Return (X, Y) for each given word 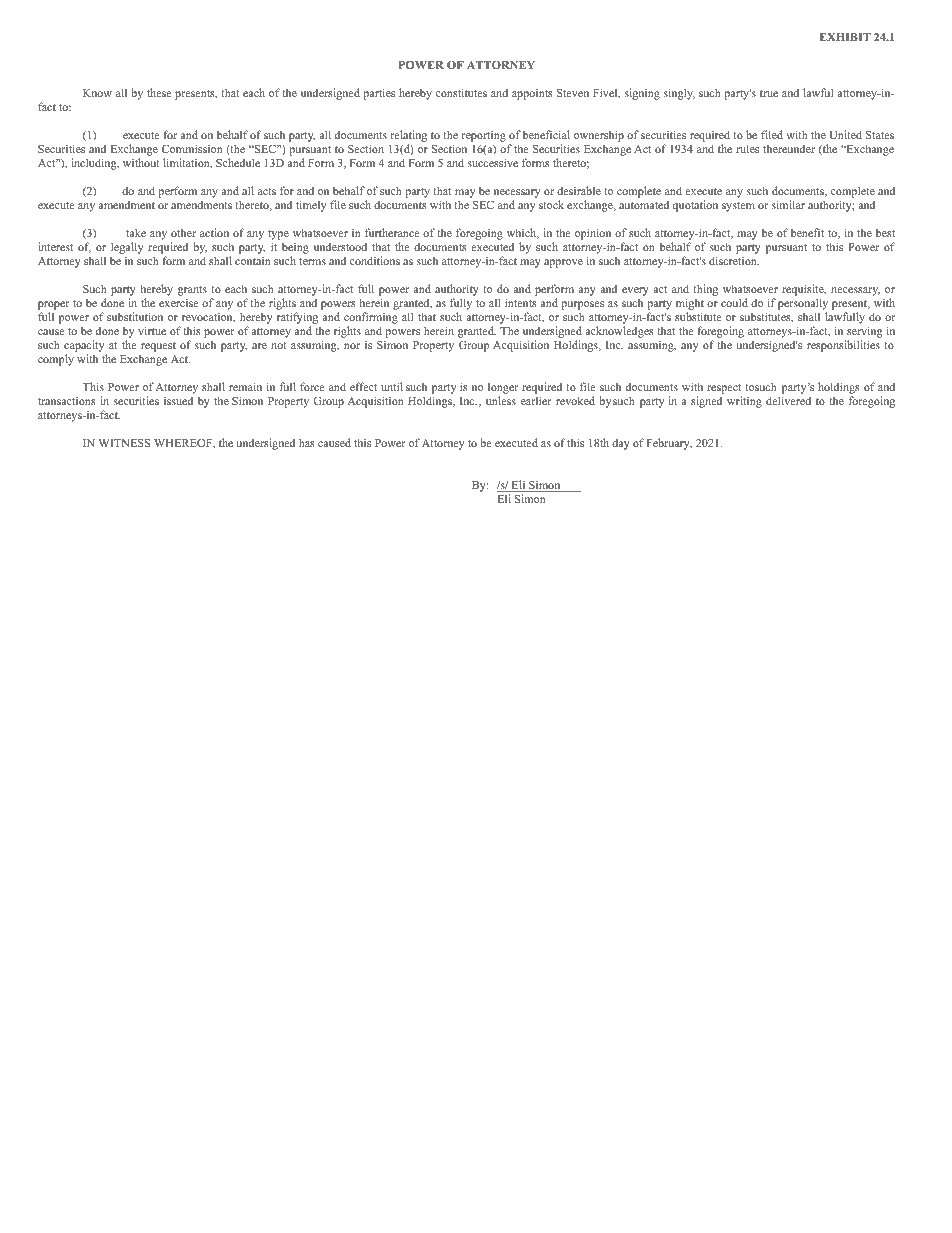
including (95, 164)
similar (788, 204)
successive (493, 162)
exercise (178, 303)
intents (521, 302)
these (159, 92)
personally (803, 305)
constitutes (461, 92)
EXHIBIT (845, 37)
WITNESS (124, 443)
